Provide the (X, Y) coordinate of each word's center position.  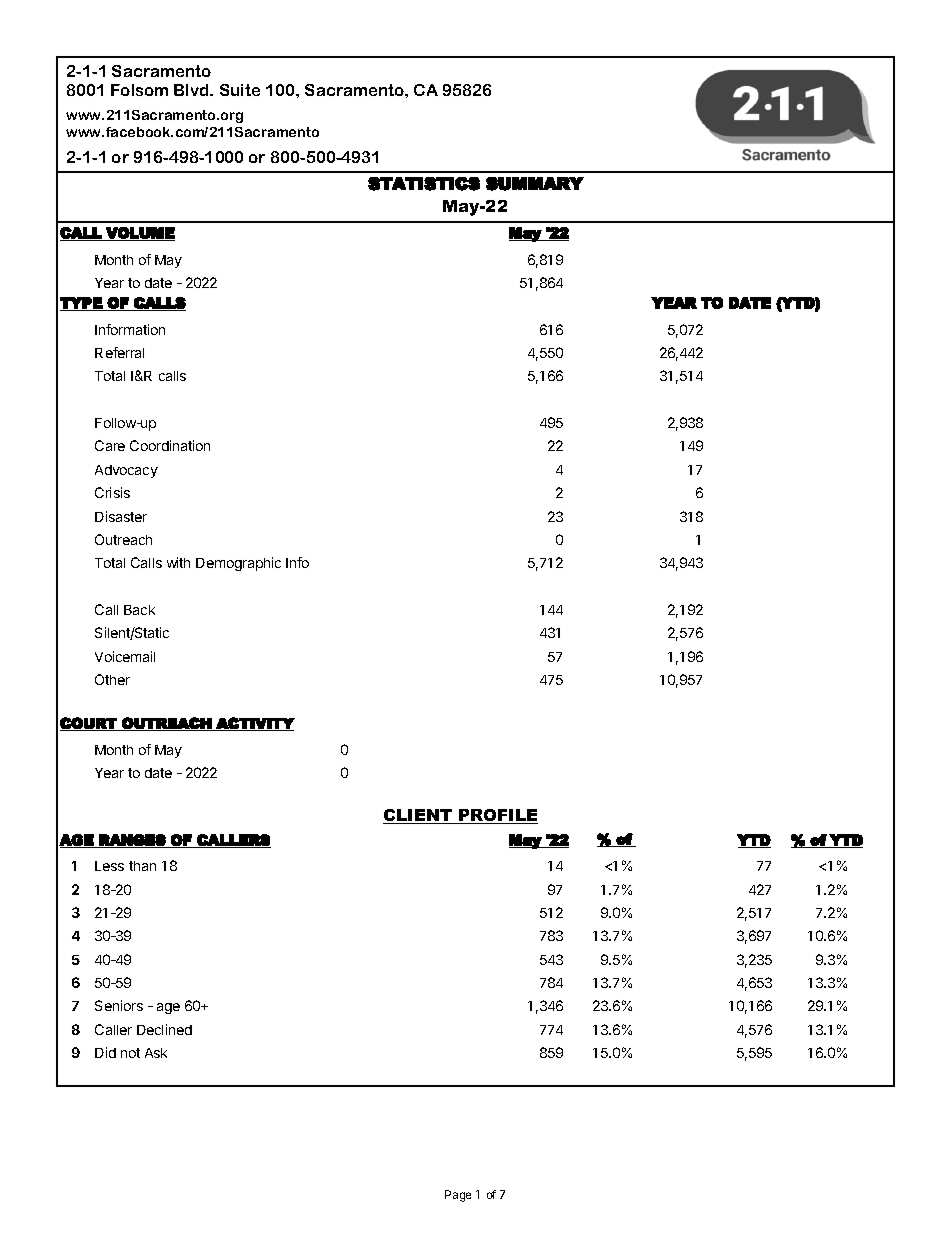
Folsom (139, 90)
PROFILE (497, 816)
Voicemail (125, 656)
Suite (240, 90)
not (130, 1053)
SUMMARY (535, 184)
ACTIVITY (254, 724)
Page (458, 1196)
